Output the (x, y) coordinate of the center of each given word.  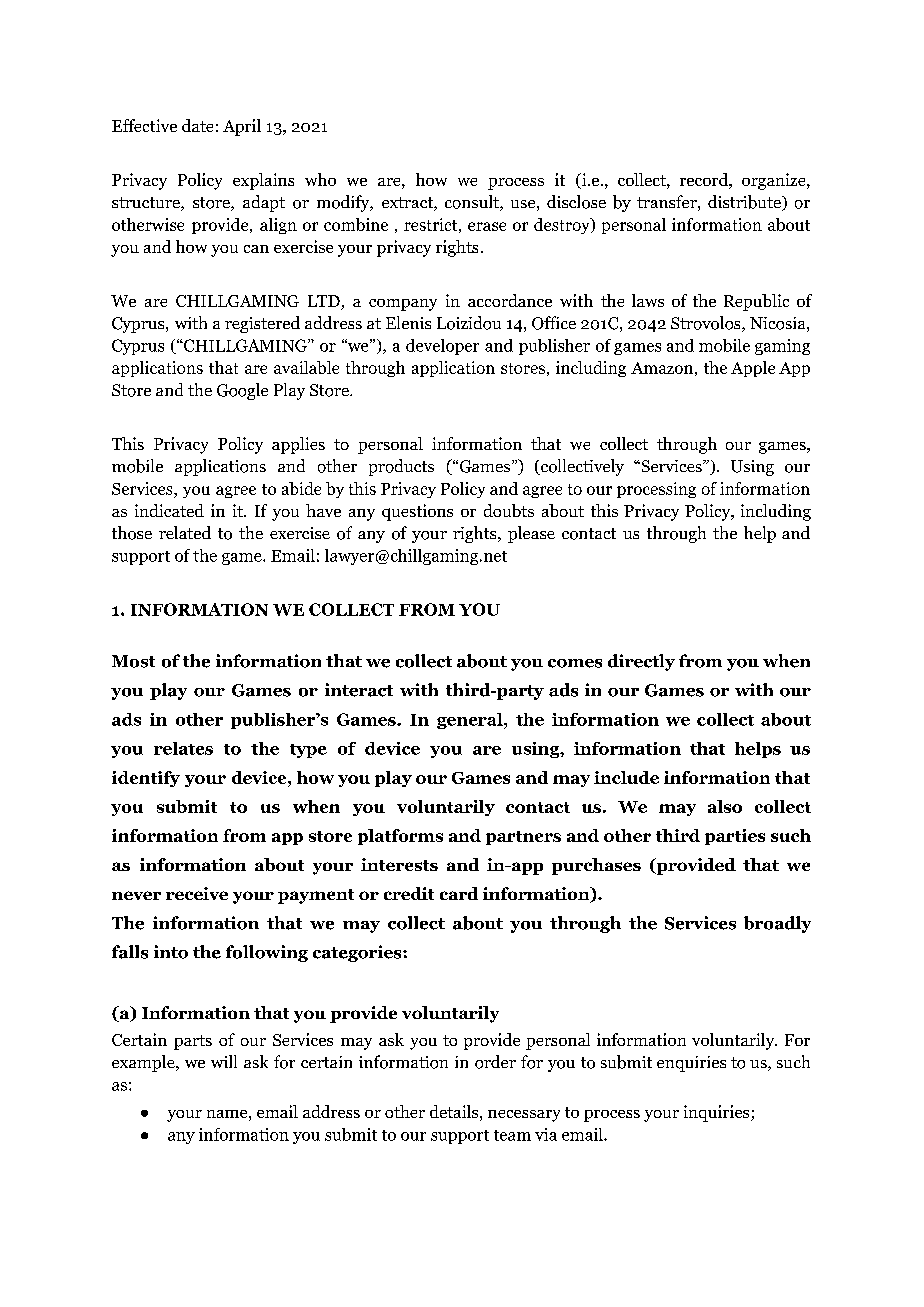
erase (487, 226)
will (224, 1061)
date (197, 125)
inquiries (718, 1113)
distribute (745, 203)
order (495, 1062)
